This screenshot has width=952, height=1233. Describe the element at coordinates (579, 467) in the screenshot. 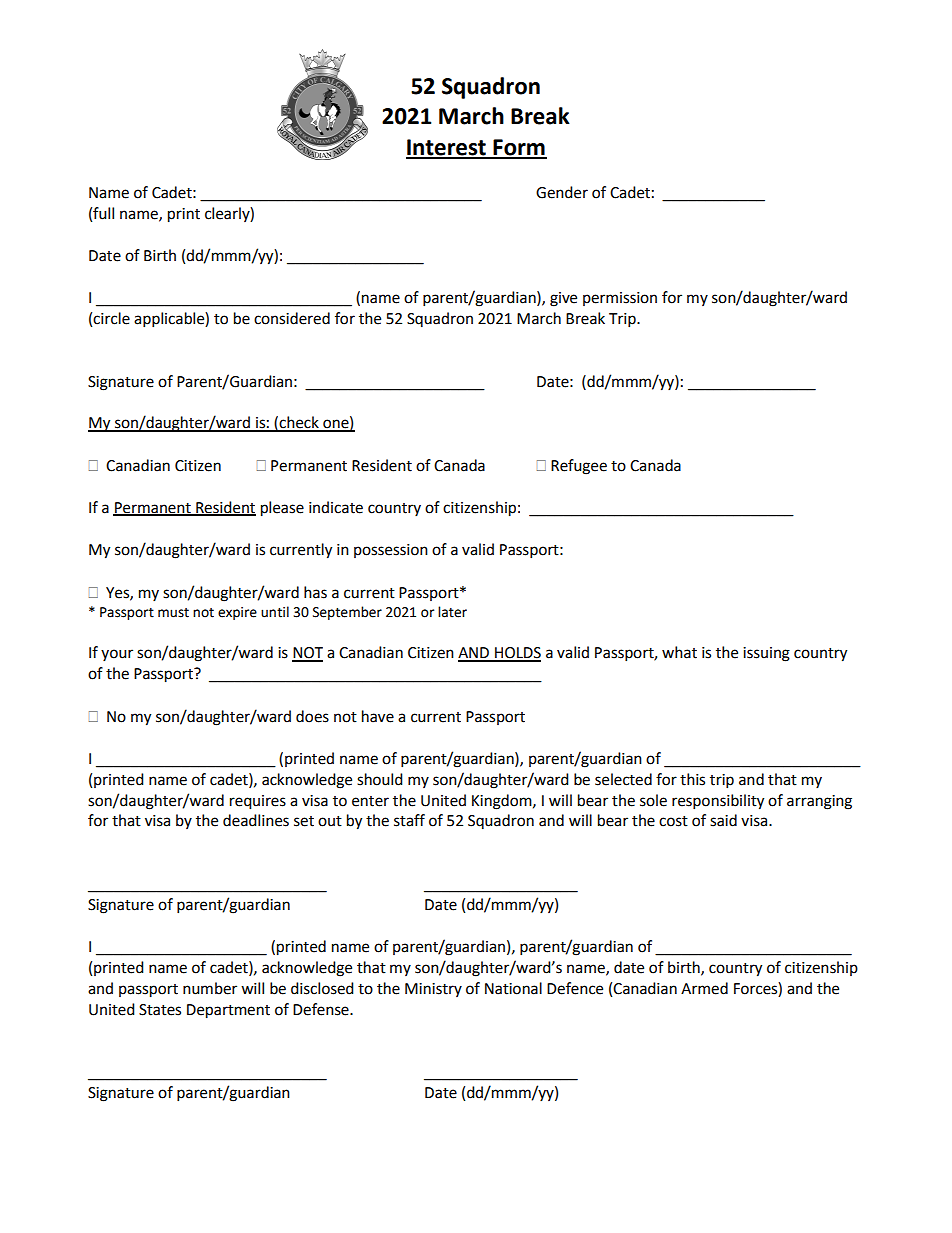

I see `Refugee` at that location.
